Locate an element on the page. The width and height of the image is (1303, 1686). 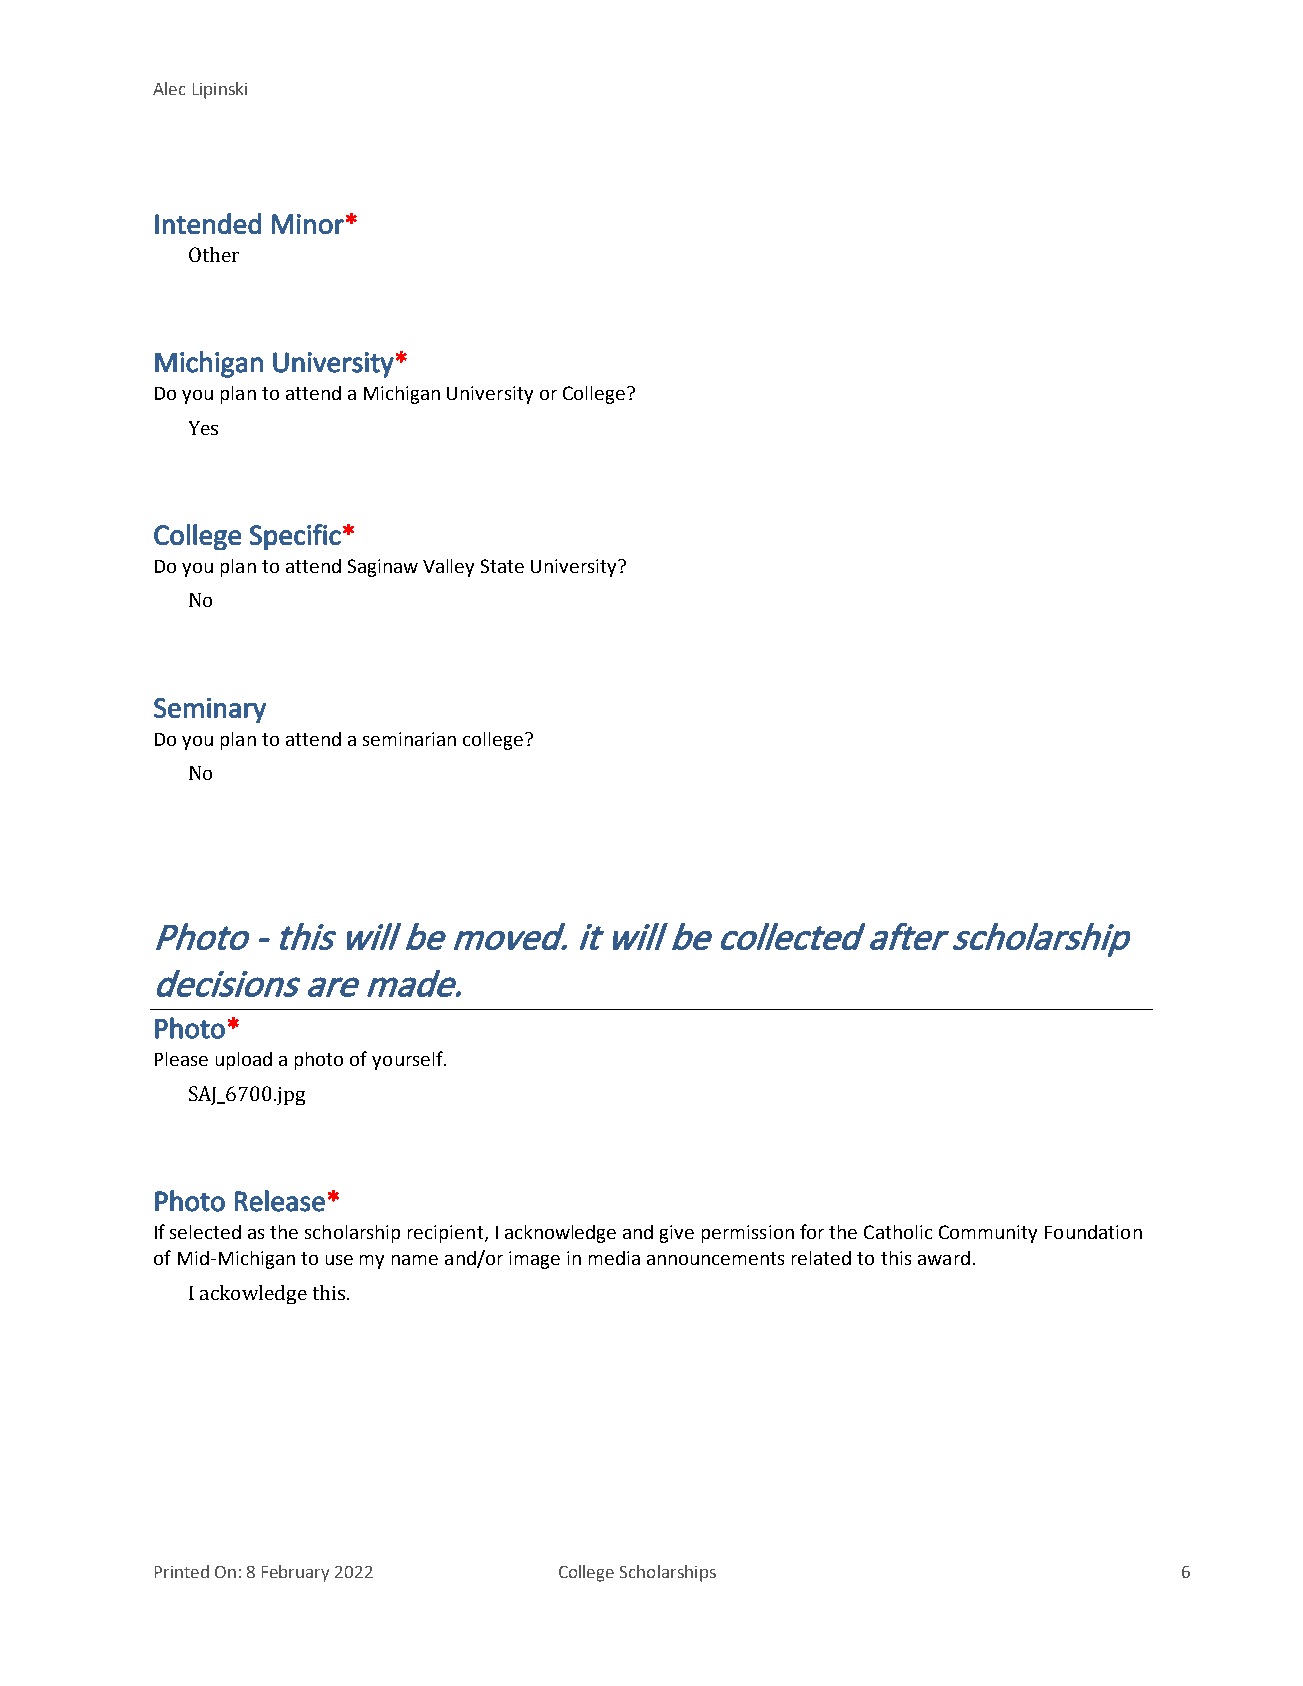
related is located at coordinates (821, 1258).
